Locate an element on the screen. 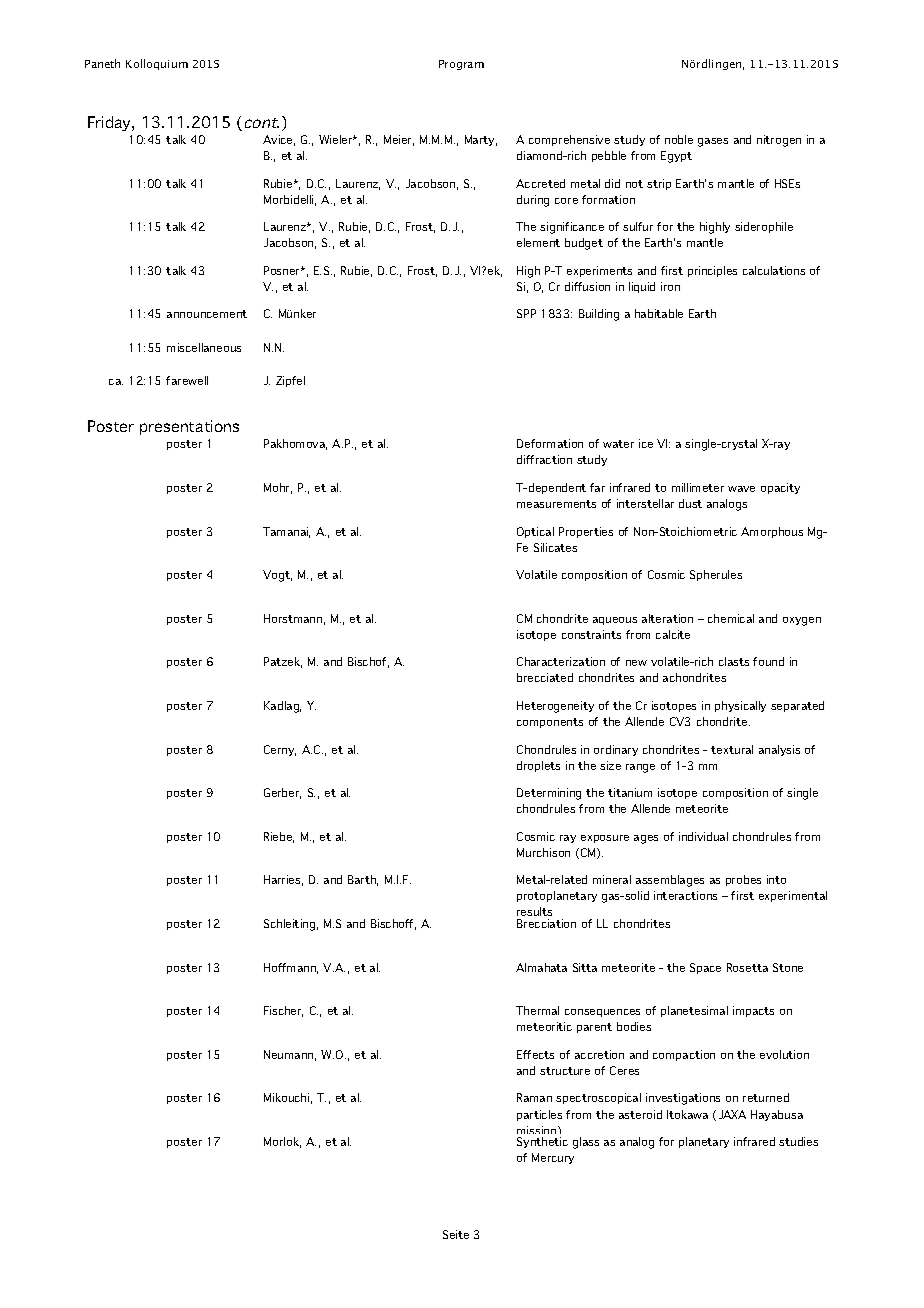  brecciated is located at coordinates (545, 677).
